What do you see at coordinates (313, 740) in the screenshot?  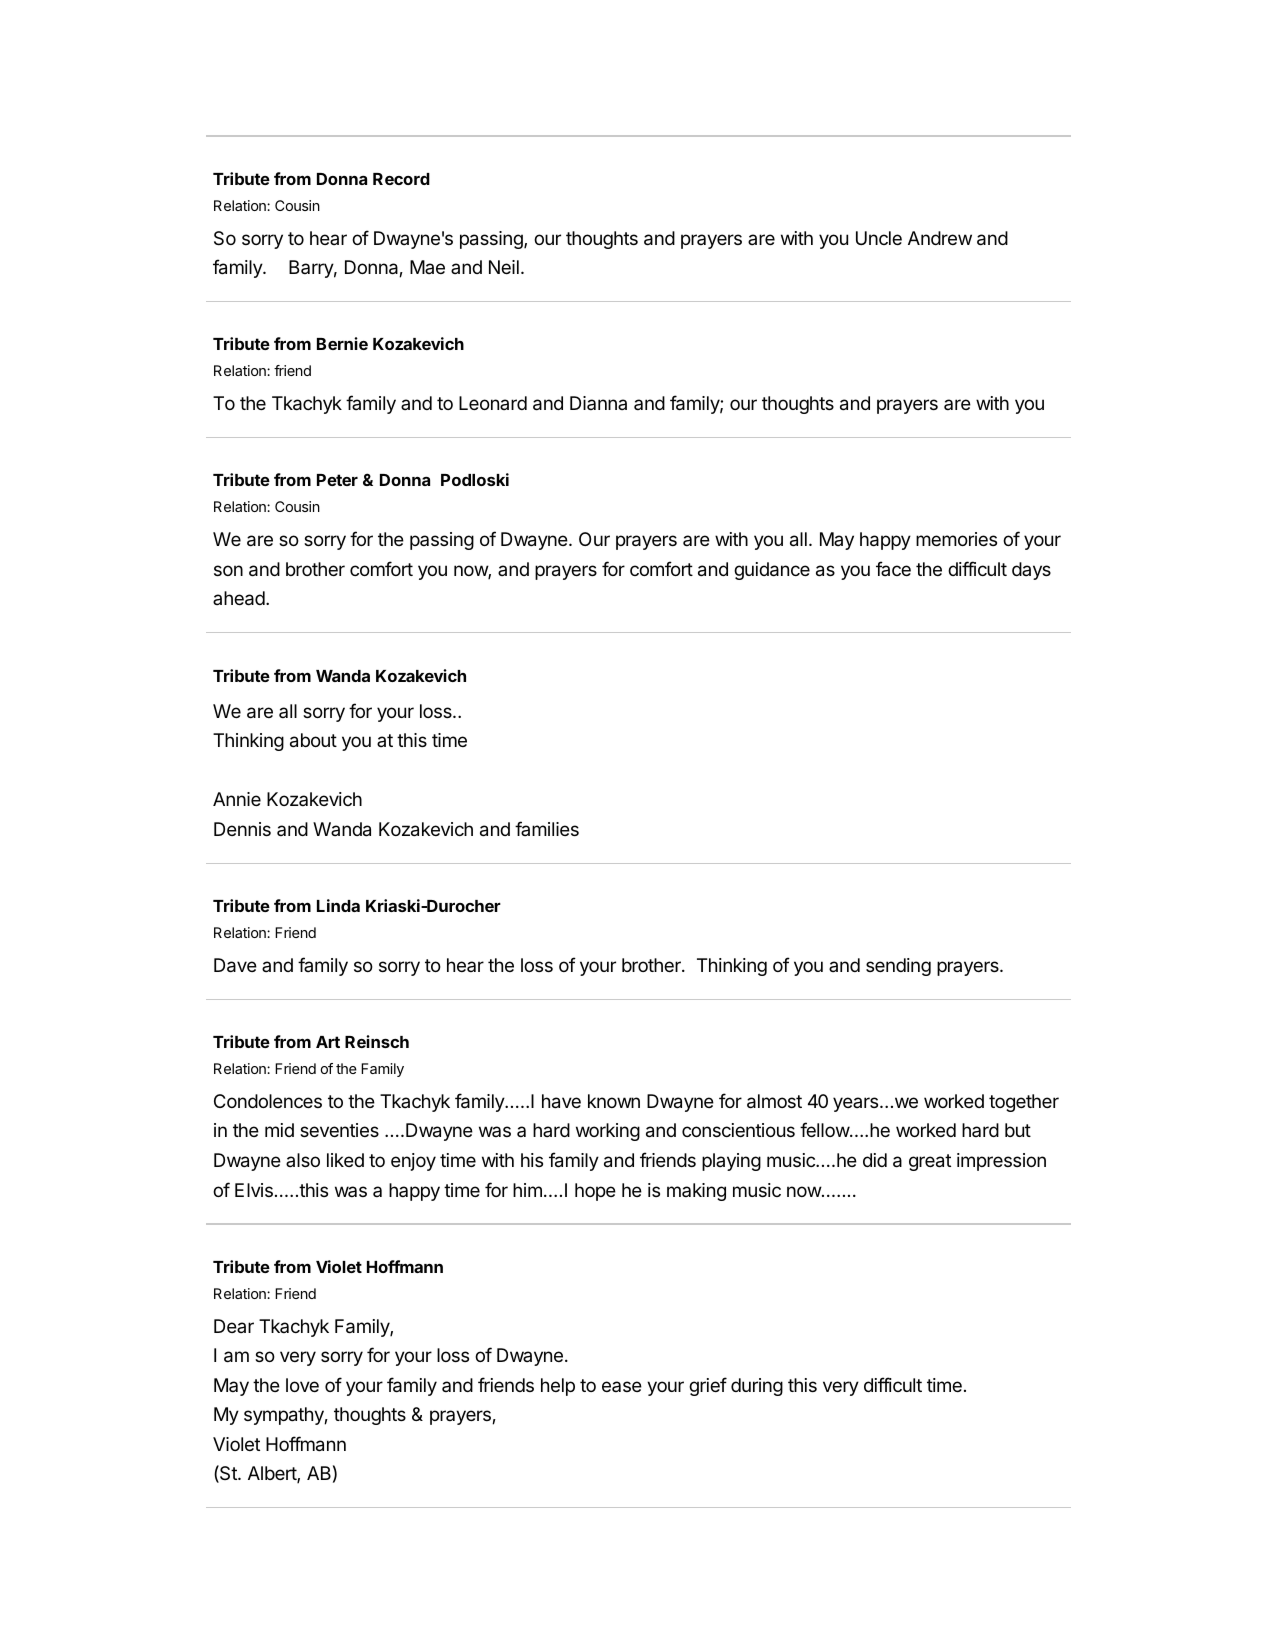 I see `about` at bounding box center [313, 740].
